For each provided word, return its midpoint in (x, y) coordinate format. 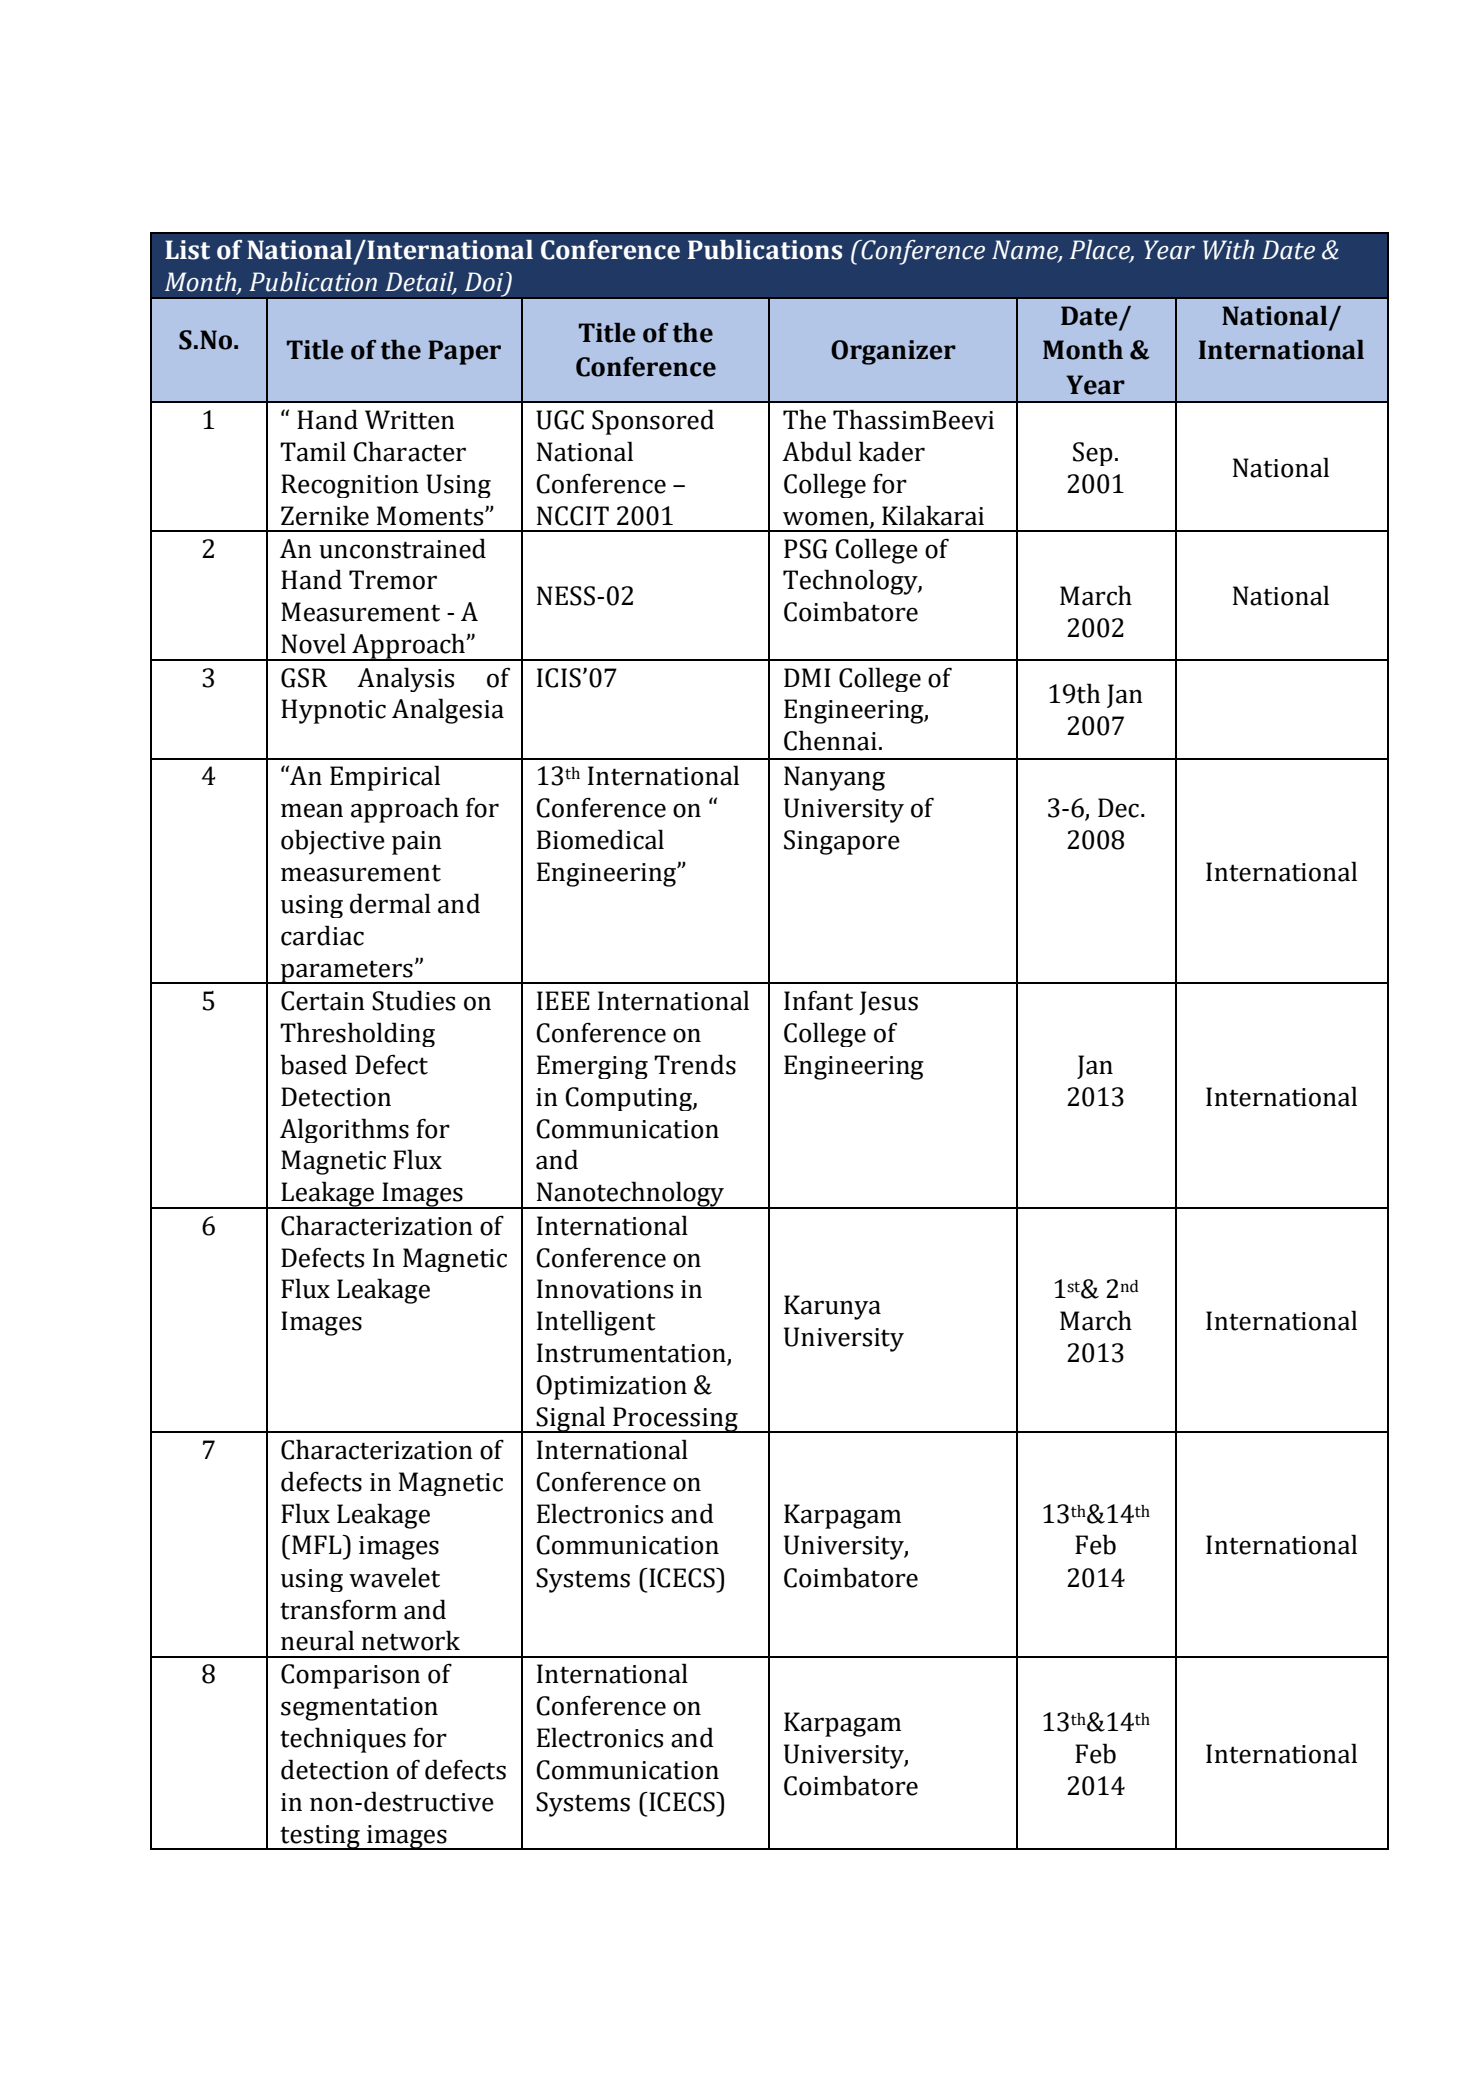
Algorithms (344, 1130)
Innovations (605, 1289)
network (410, 1640)
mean (312, 810)
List (187, 250)
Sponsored (653, 422)
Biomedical (600, 839)
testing (320, 1837)
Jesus (888, 1003)
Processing (675, 1420)
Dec (1118, 808)
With (1228, 250)
